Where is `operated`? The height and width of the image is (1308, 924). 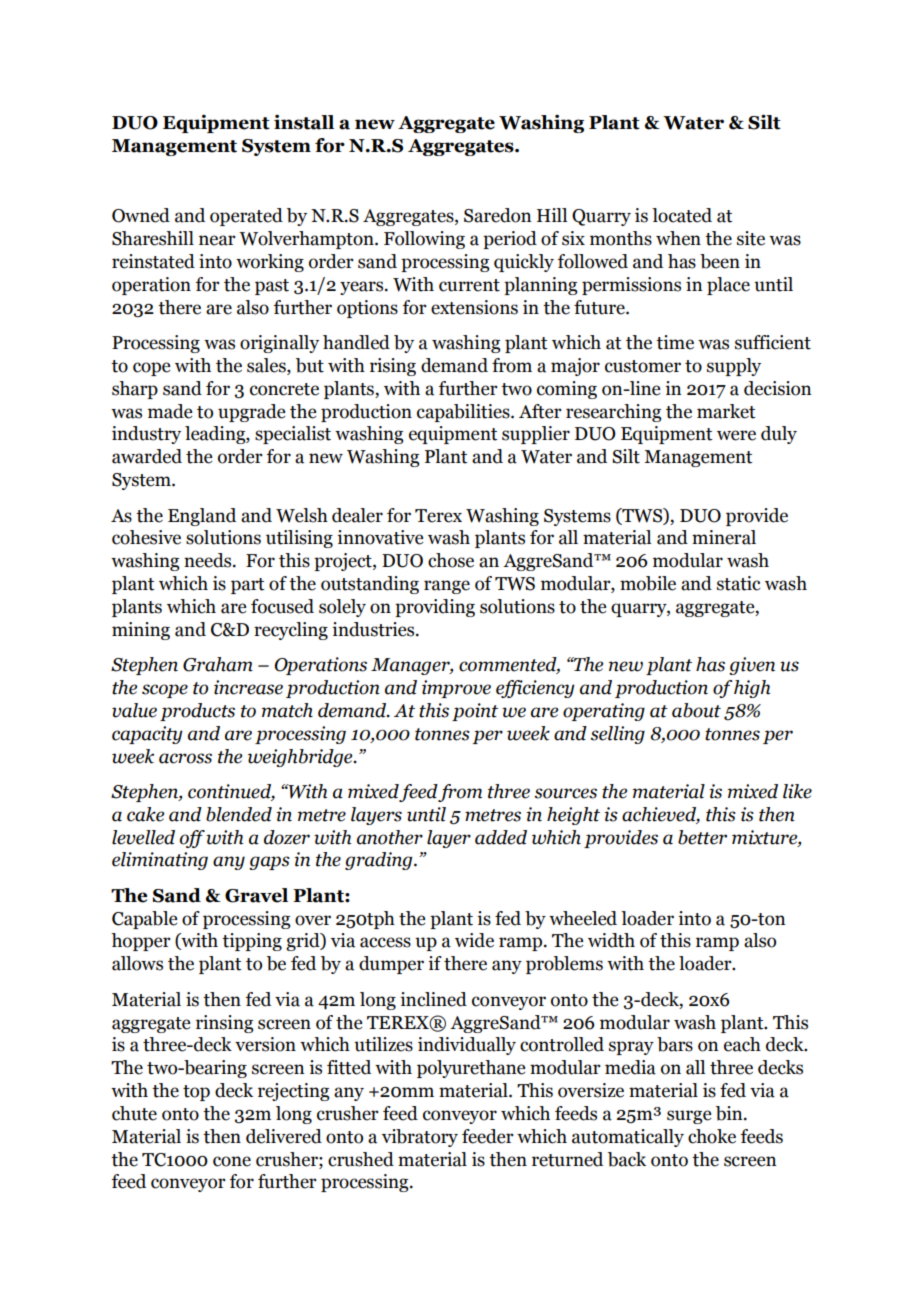
operated is located at coordinates (246, 217).
